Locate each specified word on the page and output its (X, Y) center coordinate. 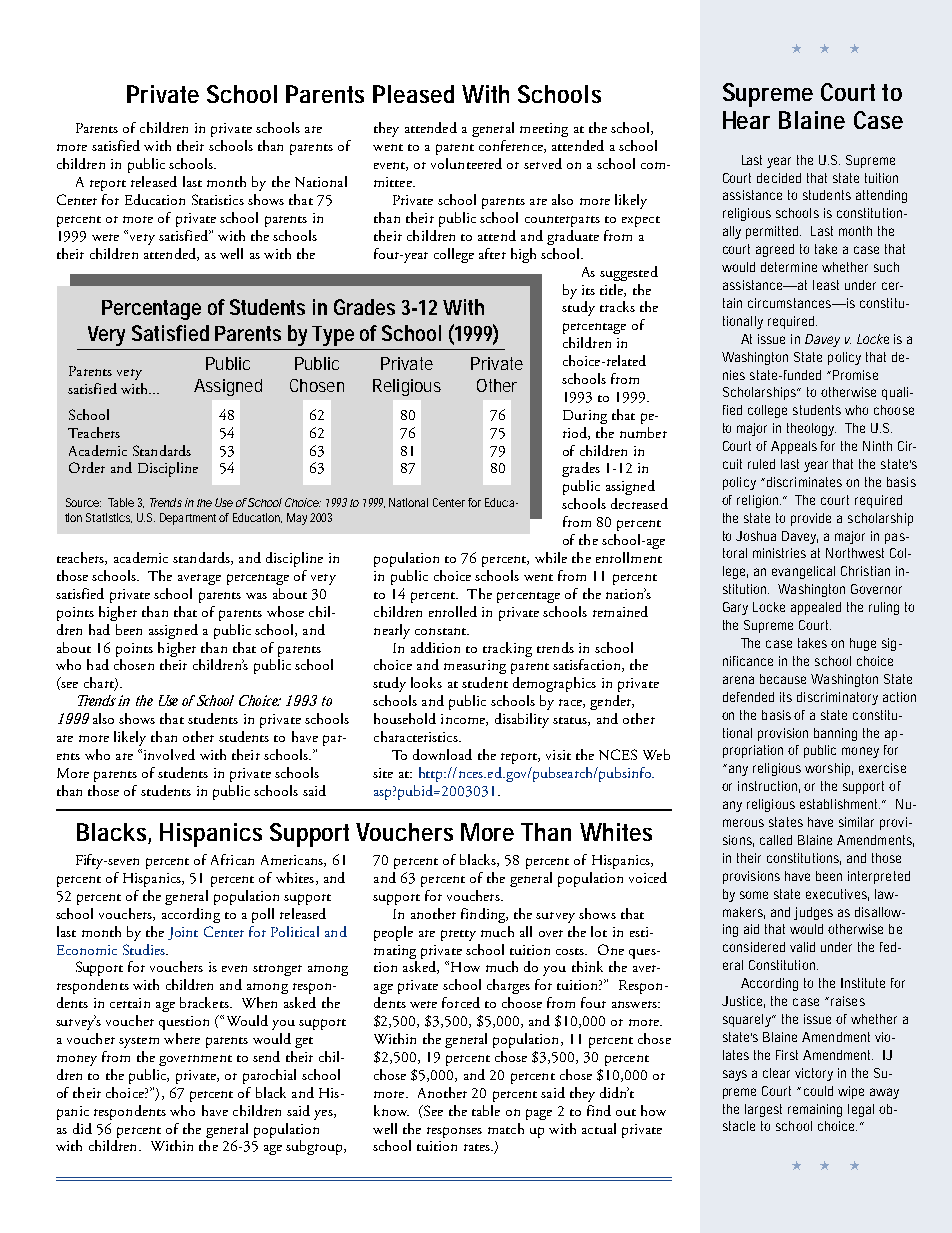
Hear (746, 120)
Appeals (794, 447)
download (442, 754)
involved (169, 754)
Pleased (413, 94)
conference (512, 146)
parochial (269, 1076)
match (506, 1128)
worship (829, 769)
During (585, 417)
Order (87, 467)
